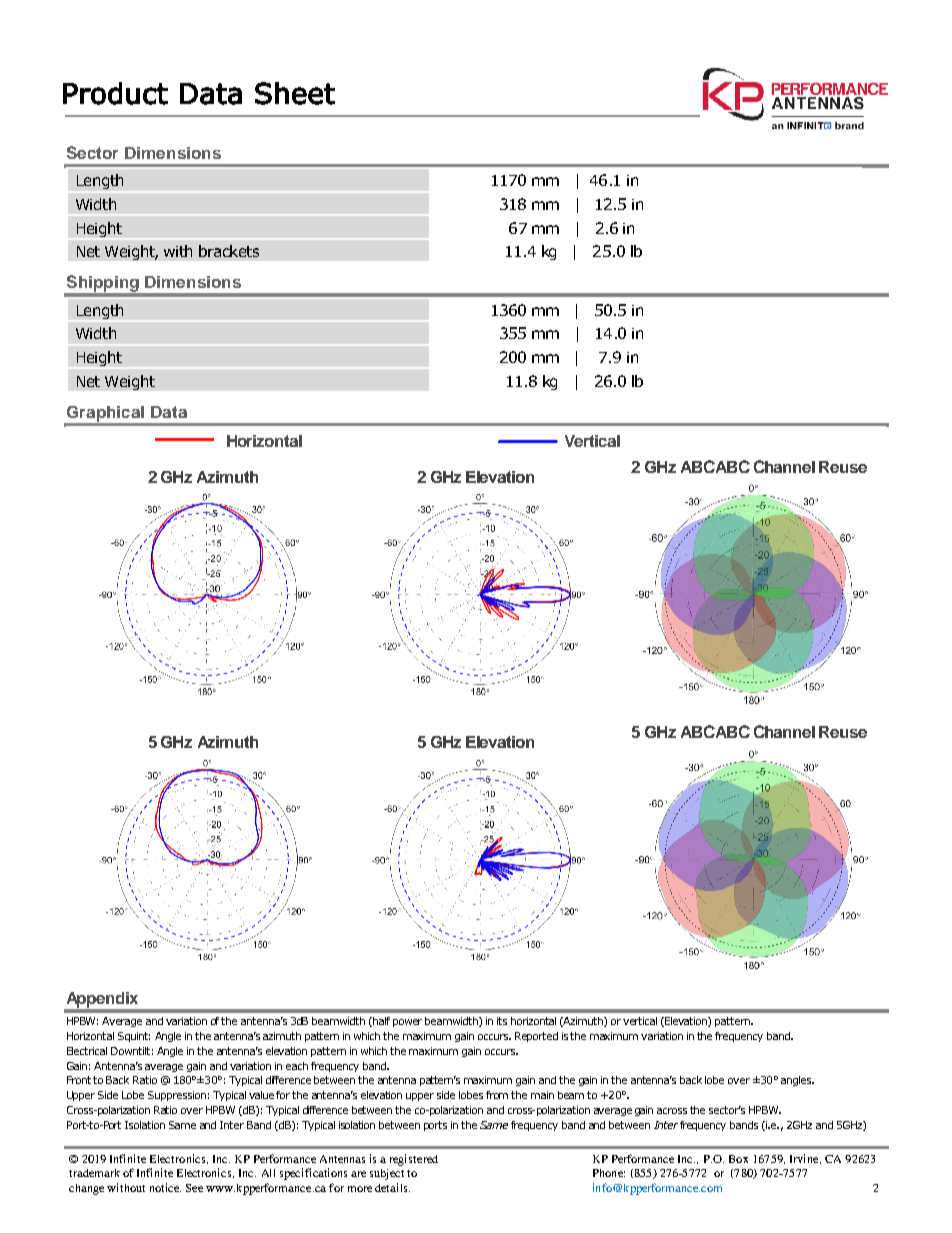  What do you see at coordinates (165, 1187) in the image?
I see `notice` at bounding box center [165, 1187].
